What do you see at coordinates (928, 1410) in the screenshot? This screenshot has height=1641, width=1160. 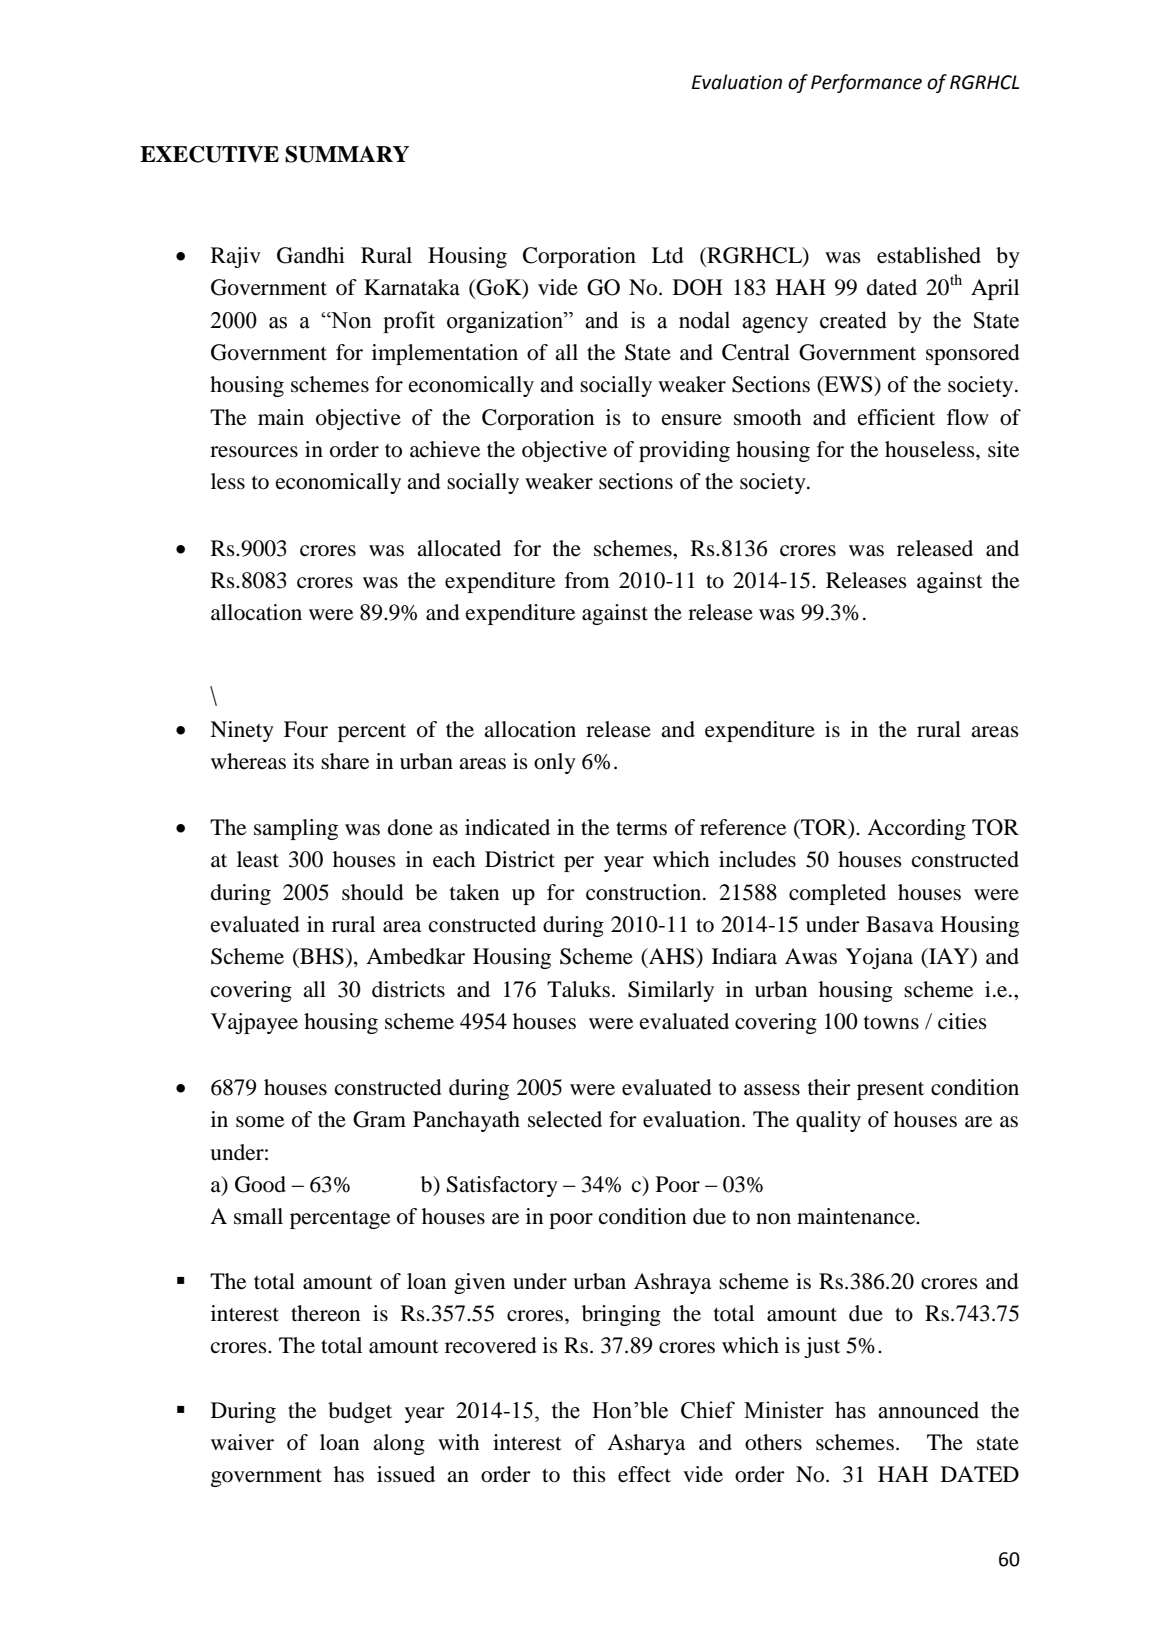 I see `announced` at bounding box center [928, 1410].
